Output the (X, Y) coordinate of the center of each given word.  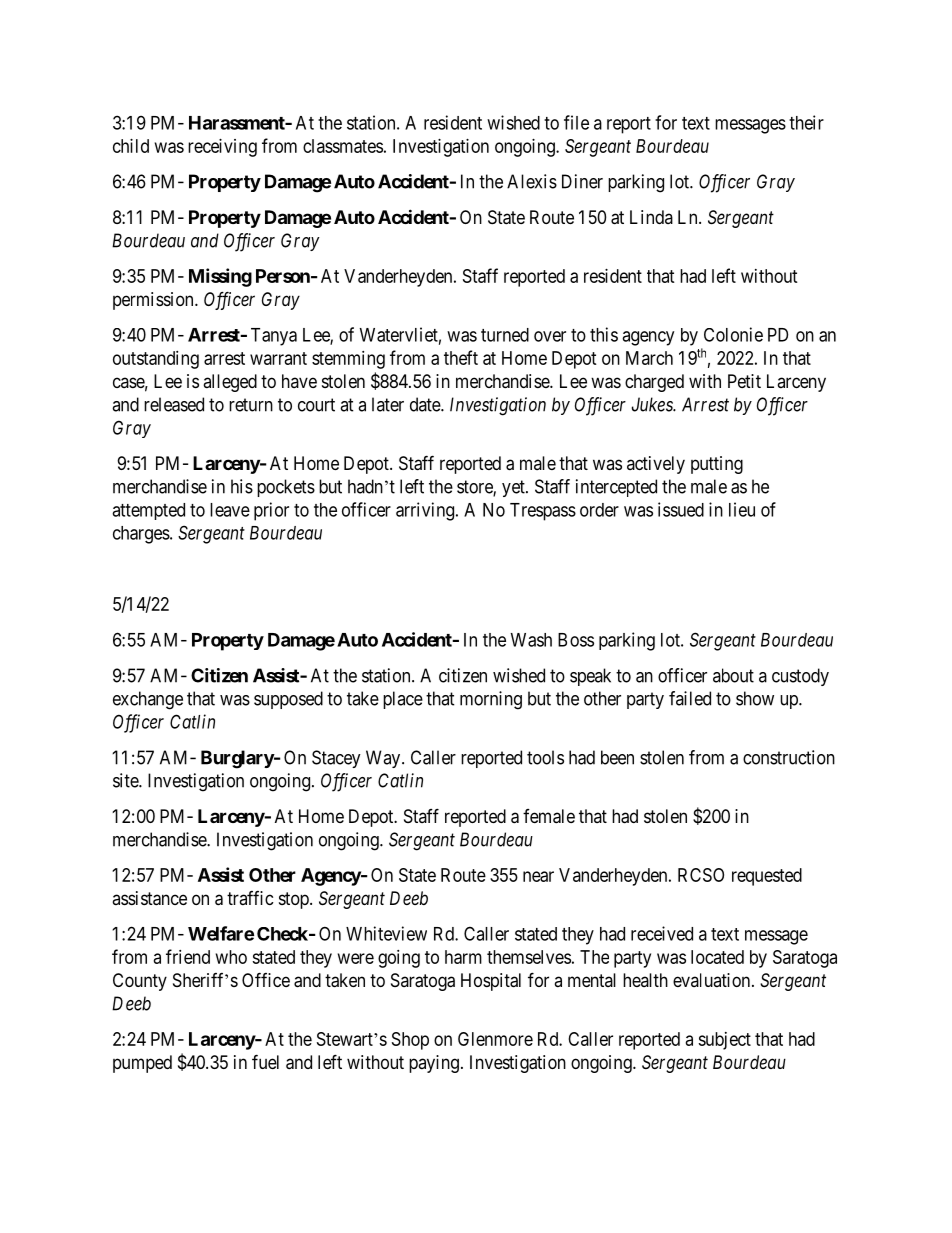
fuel (265, 1061)
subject (724, 1041)
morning (491, 700)
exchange (148, 700)
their (806, 122)
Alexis (532, 181)
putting (717, 465)
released (174, 404)
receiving (222, 148)
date (426, 404)
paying (434, 1064)
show (755, 698)
